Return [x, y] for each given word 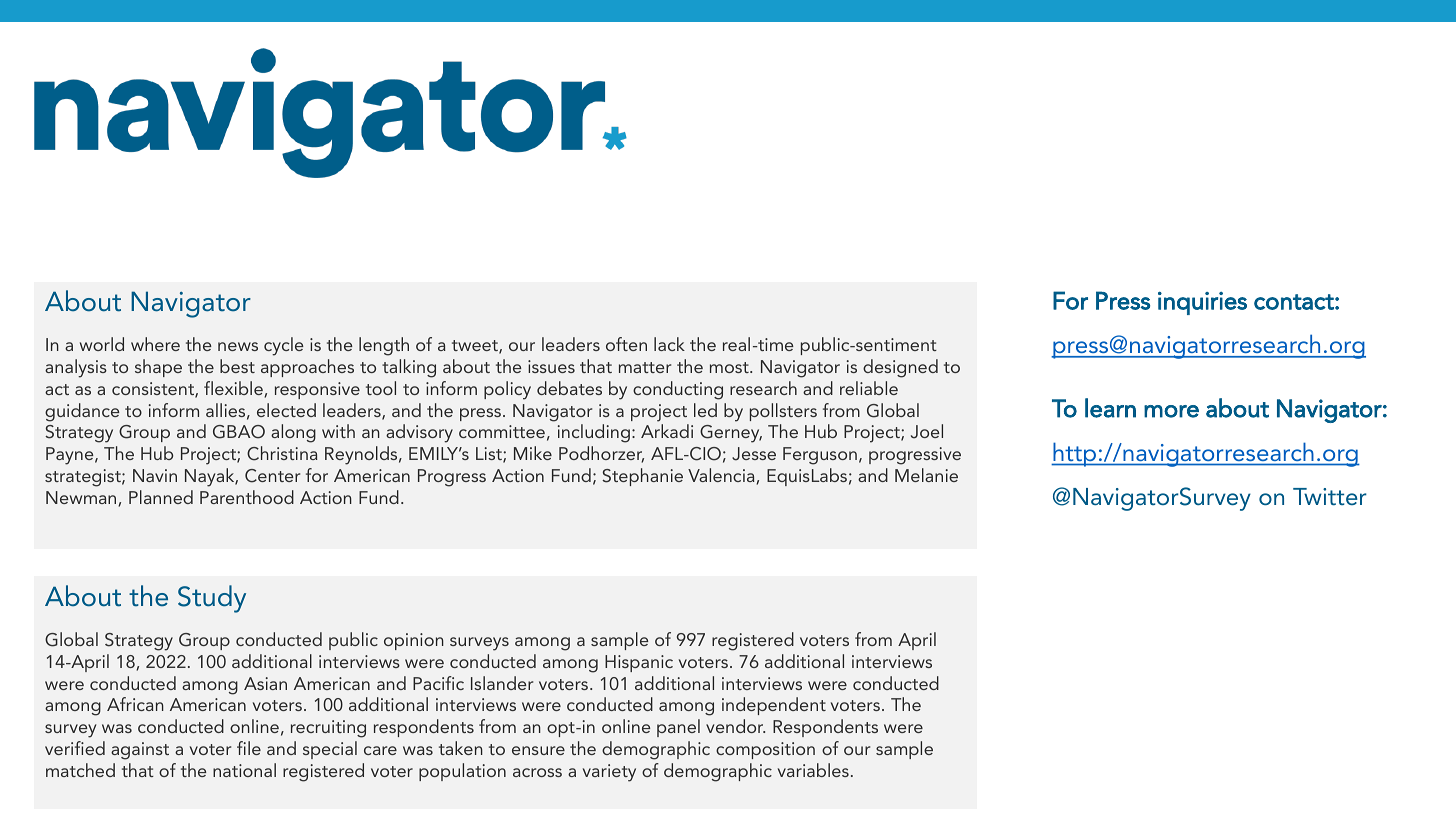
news [238, 346]
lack [669, 344]
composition [765, 750]
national [244, 770]
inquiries [1202, 303]
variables [813, 770]
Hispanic [639, 663]
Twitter [1330, 496]
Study [212, 599]
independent [774, 706]
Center [272, 476]
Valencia [722, 476]
